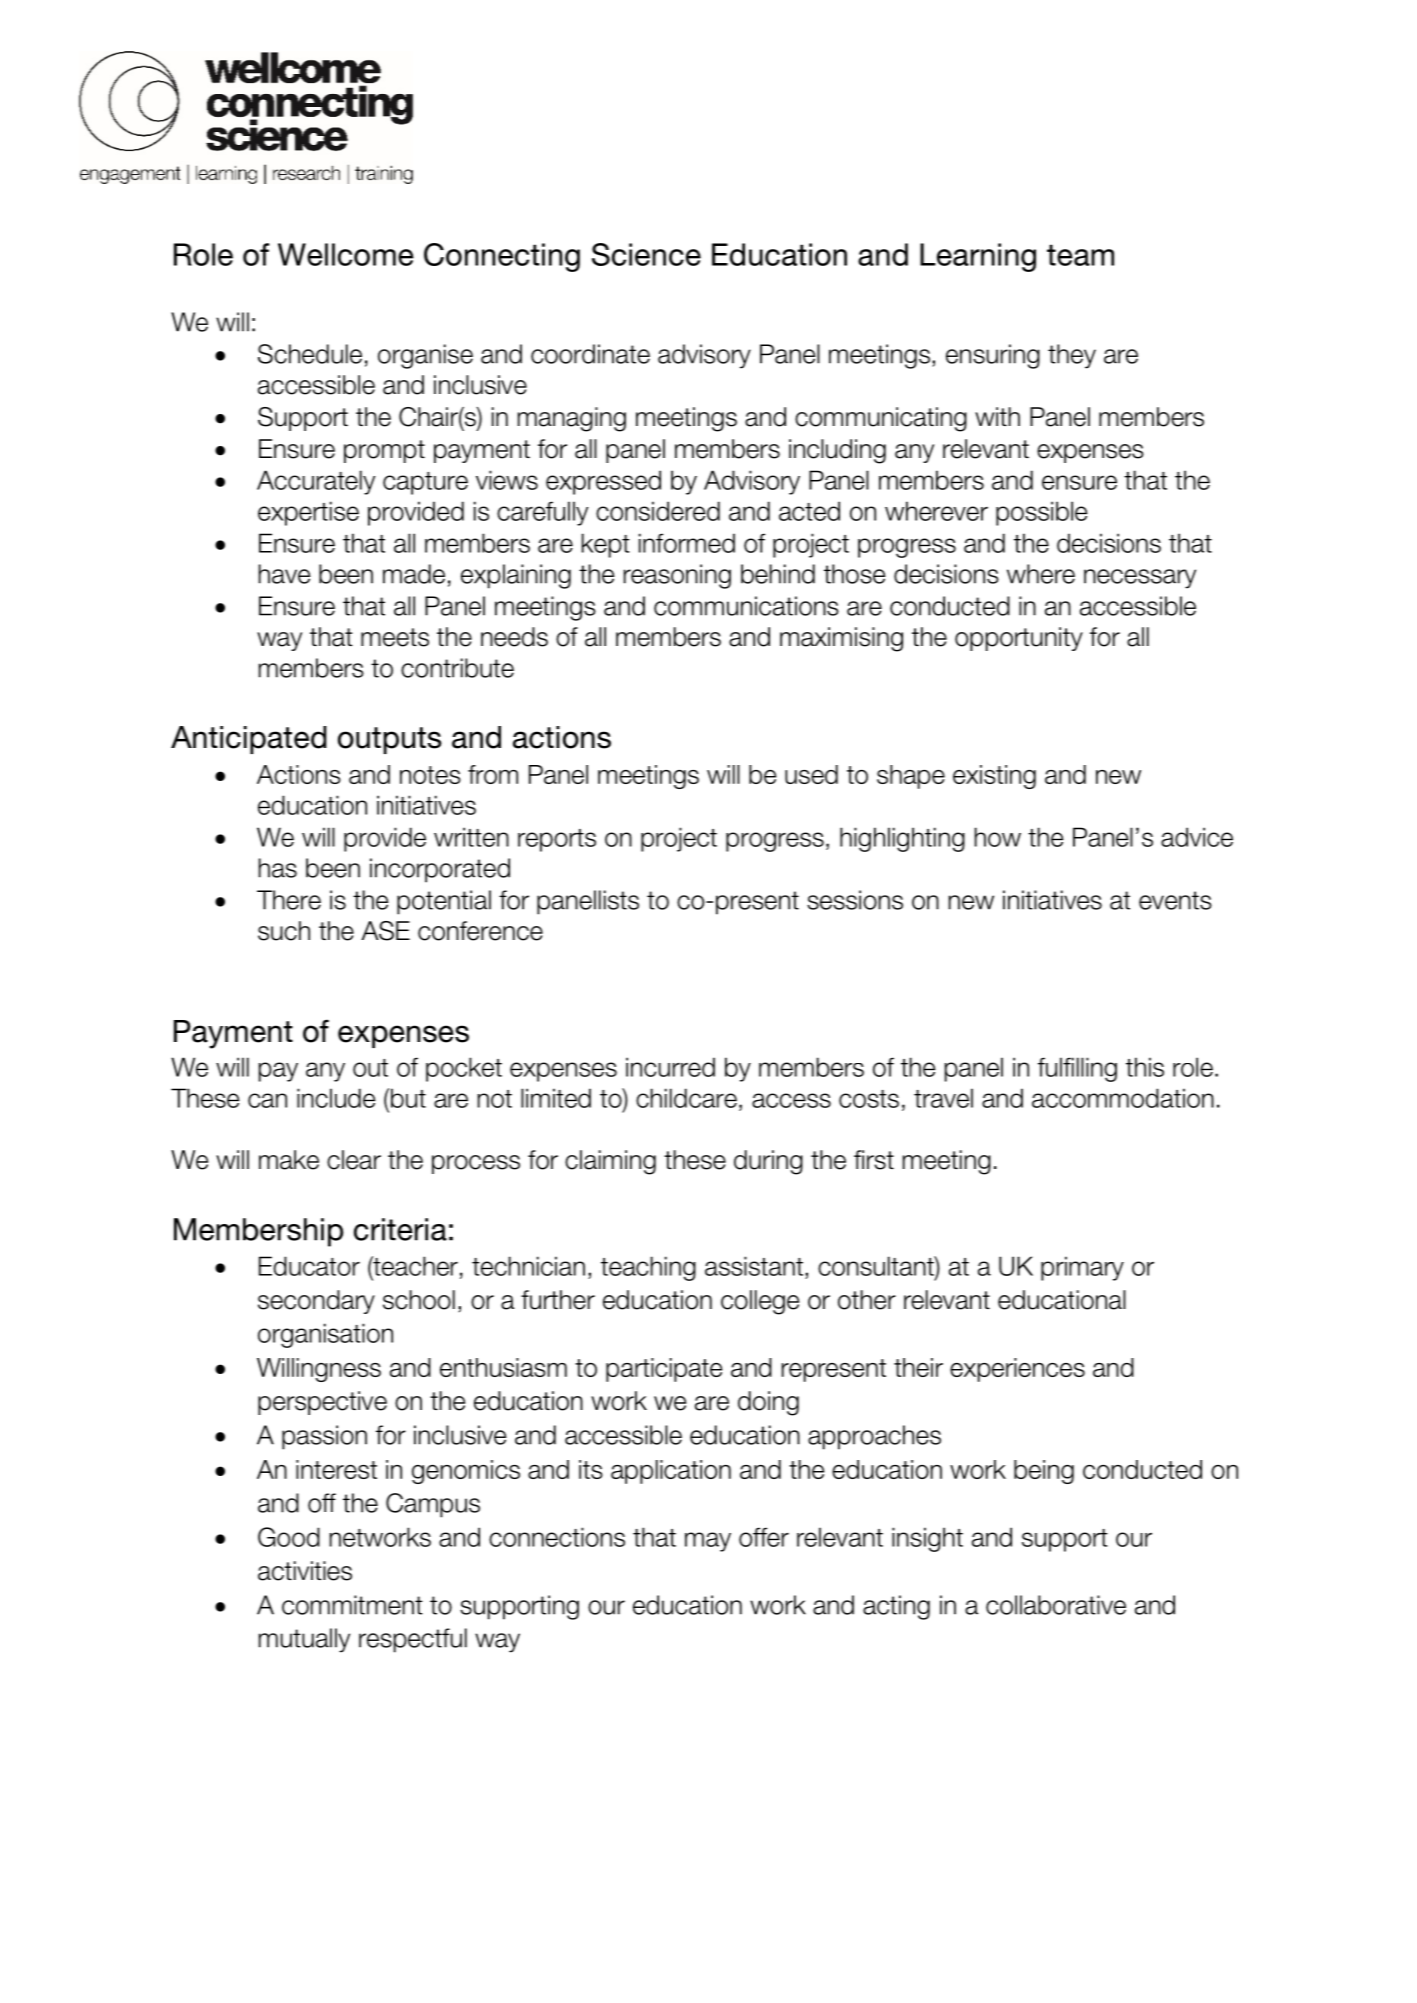 The width and height of the page is (1417, 2003). Describe the element at coordinates (708, 1542) in the page. I see `may` at that location.
